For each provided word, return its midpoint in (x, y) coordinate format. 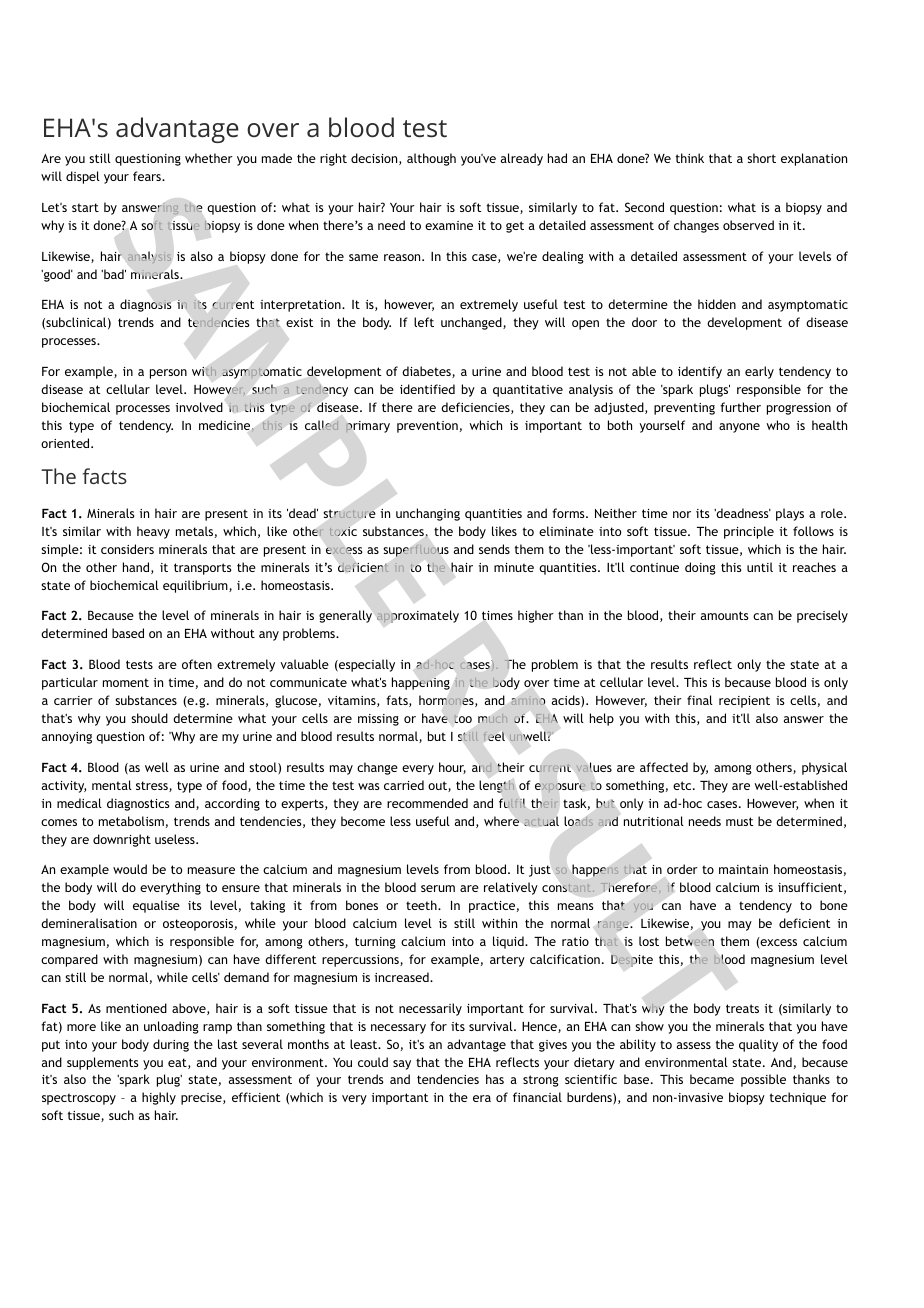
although (431, 159)
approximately (418, 616)
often (197, 664)
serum (438, 888)
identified (427, 389)
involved (199, 407)
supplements (103, 1063)
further (740, 407)
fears (148, 176)
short (761, 158)
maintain (743, 869)
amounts (725, 615)
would (130, 869)
